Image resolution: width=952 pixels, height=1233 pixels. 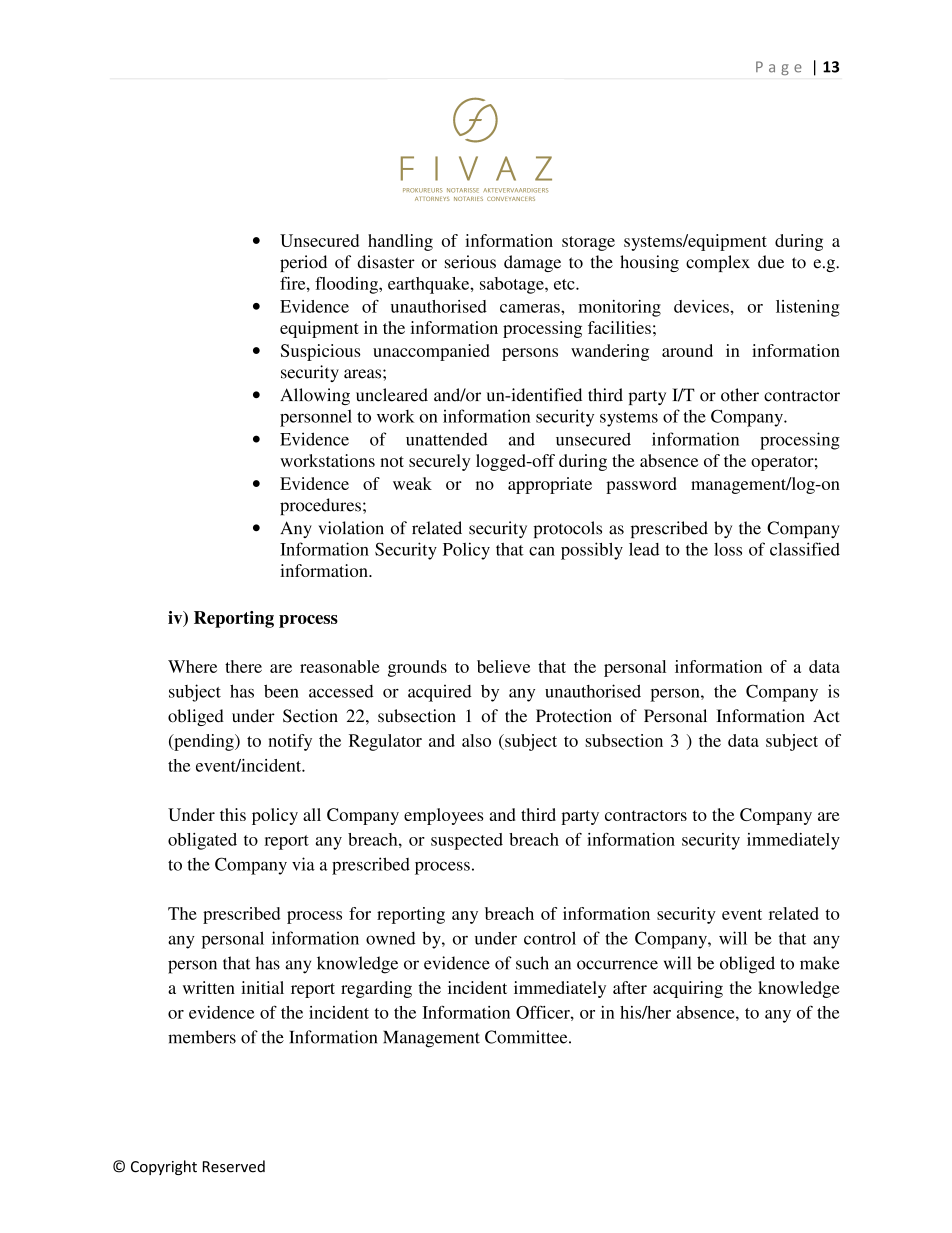 What do you see at coordinates (262, 987) in the screenshot?
I see `initial` at bounding box center [262, 987].
